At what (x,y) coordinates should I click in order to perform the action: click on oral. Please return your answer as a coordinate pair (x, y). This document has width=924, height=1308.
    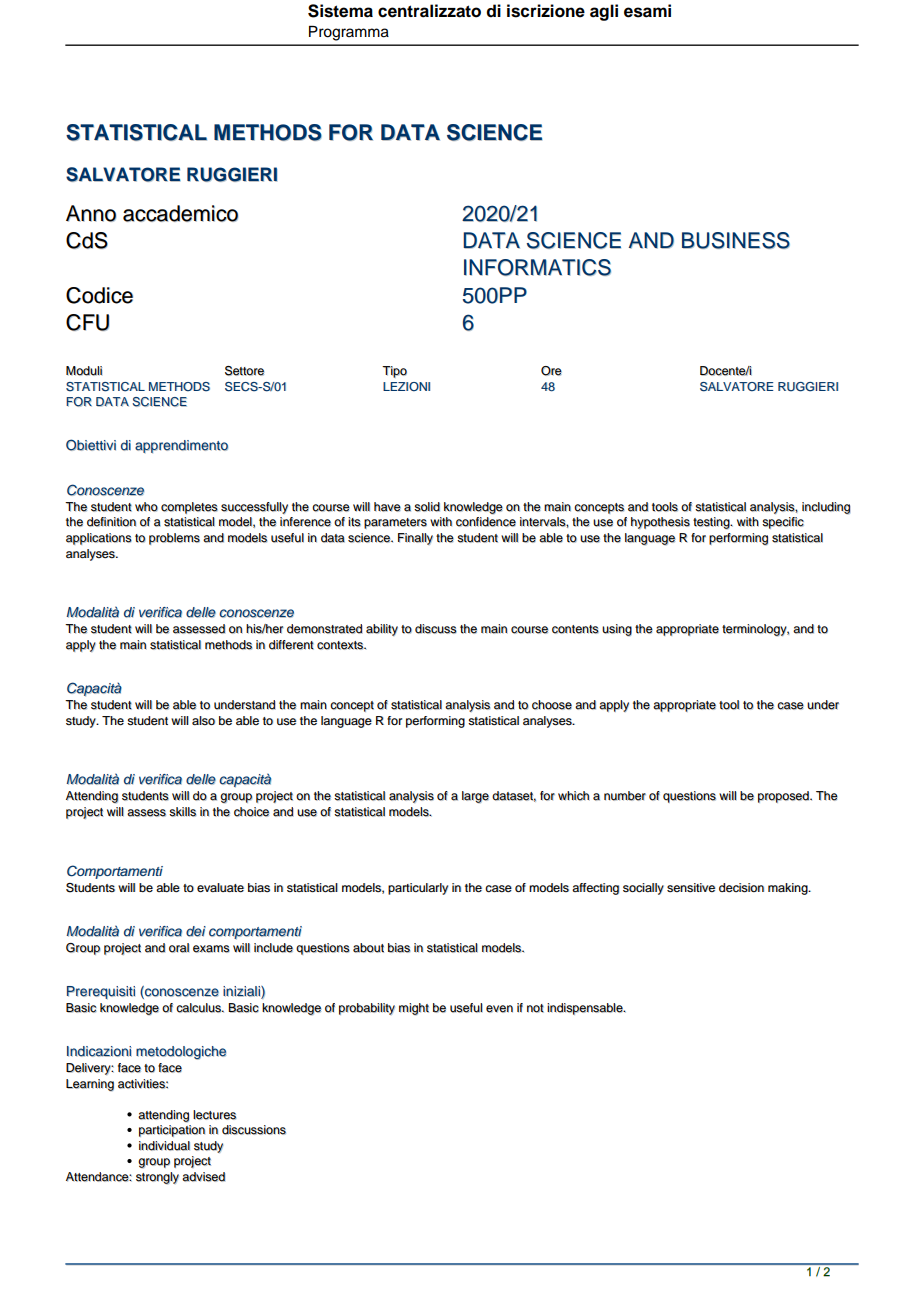
    Looking at the image, I should click on (179, 948).
